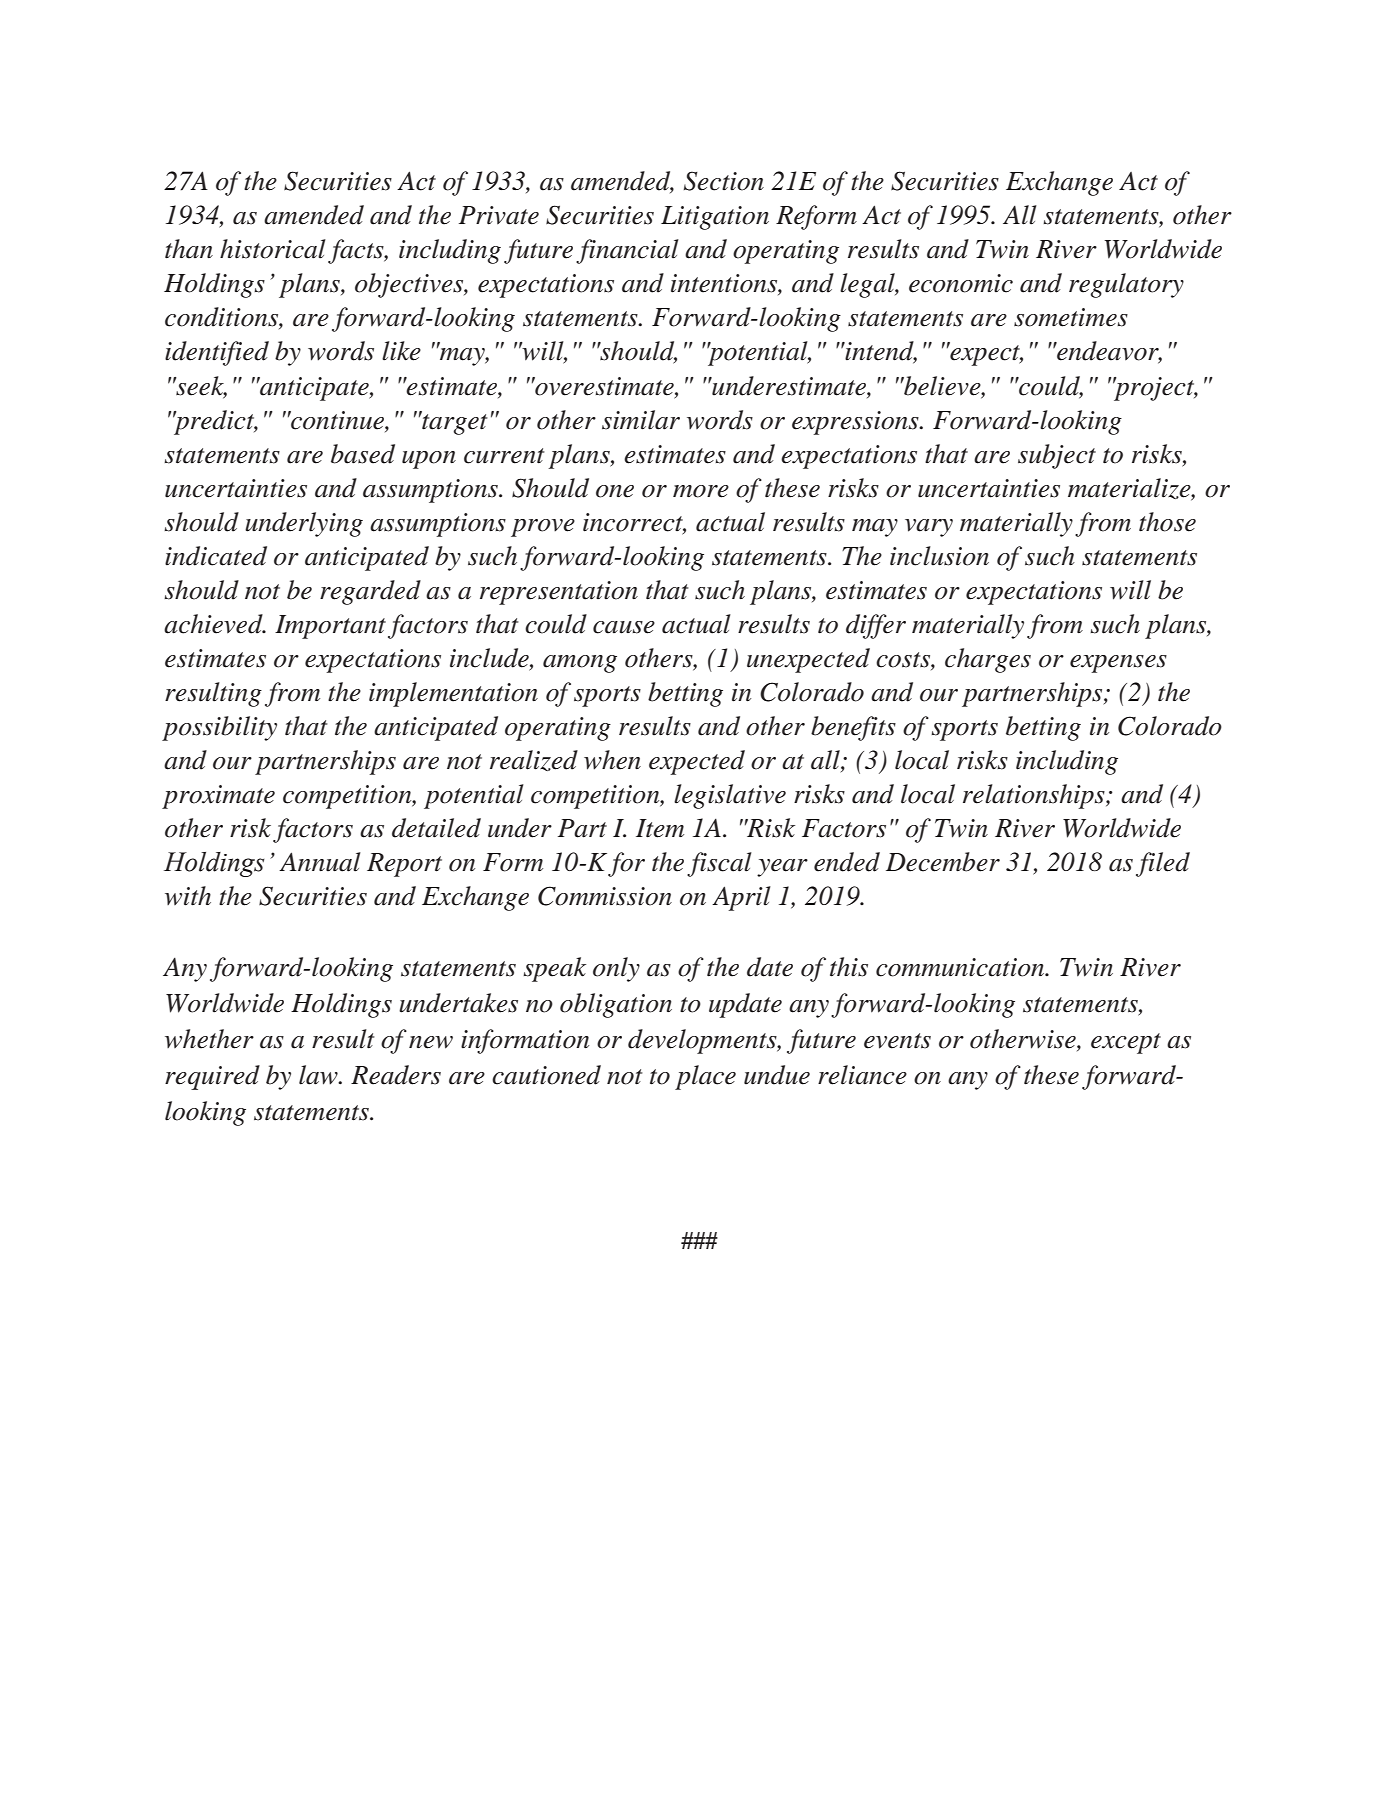 Image resolution: width=1399 pixels, height=1811 pixels. I want to click on when, so click(612, 760).
